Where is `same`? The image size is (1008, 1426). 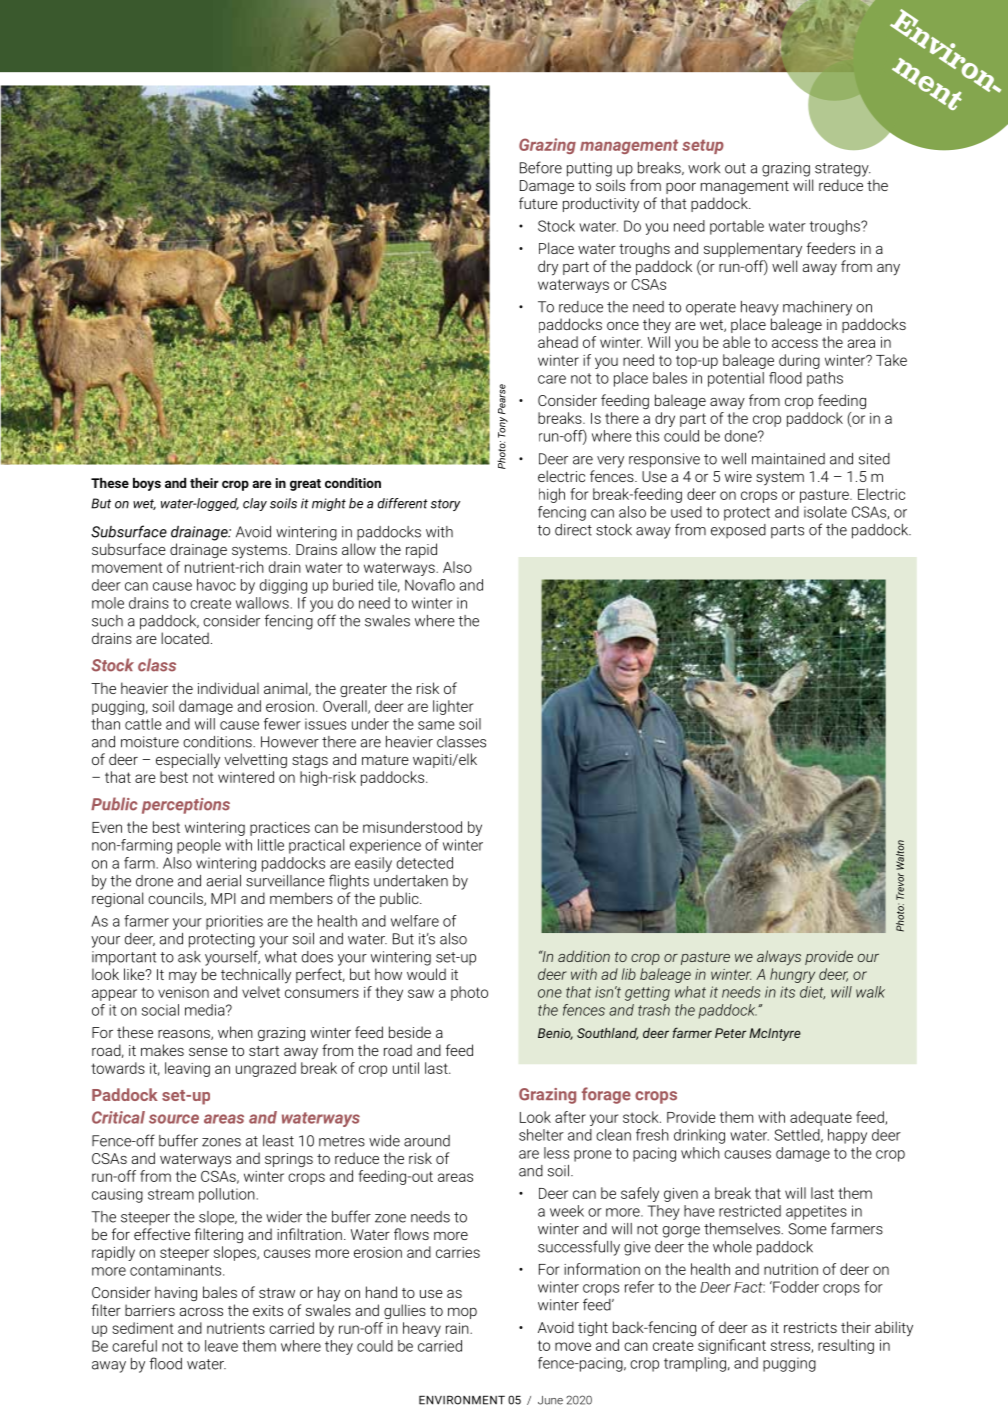
same is located at coordinates (436, 725).
